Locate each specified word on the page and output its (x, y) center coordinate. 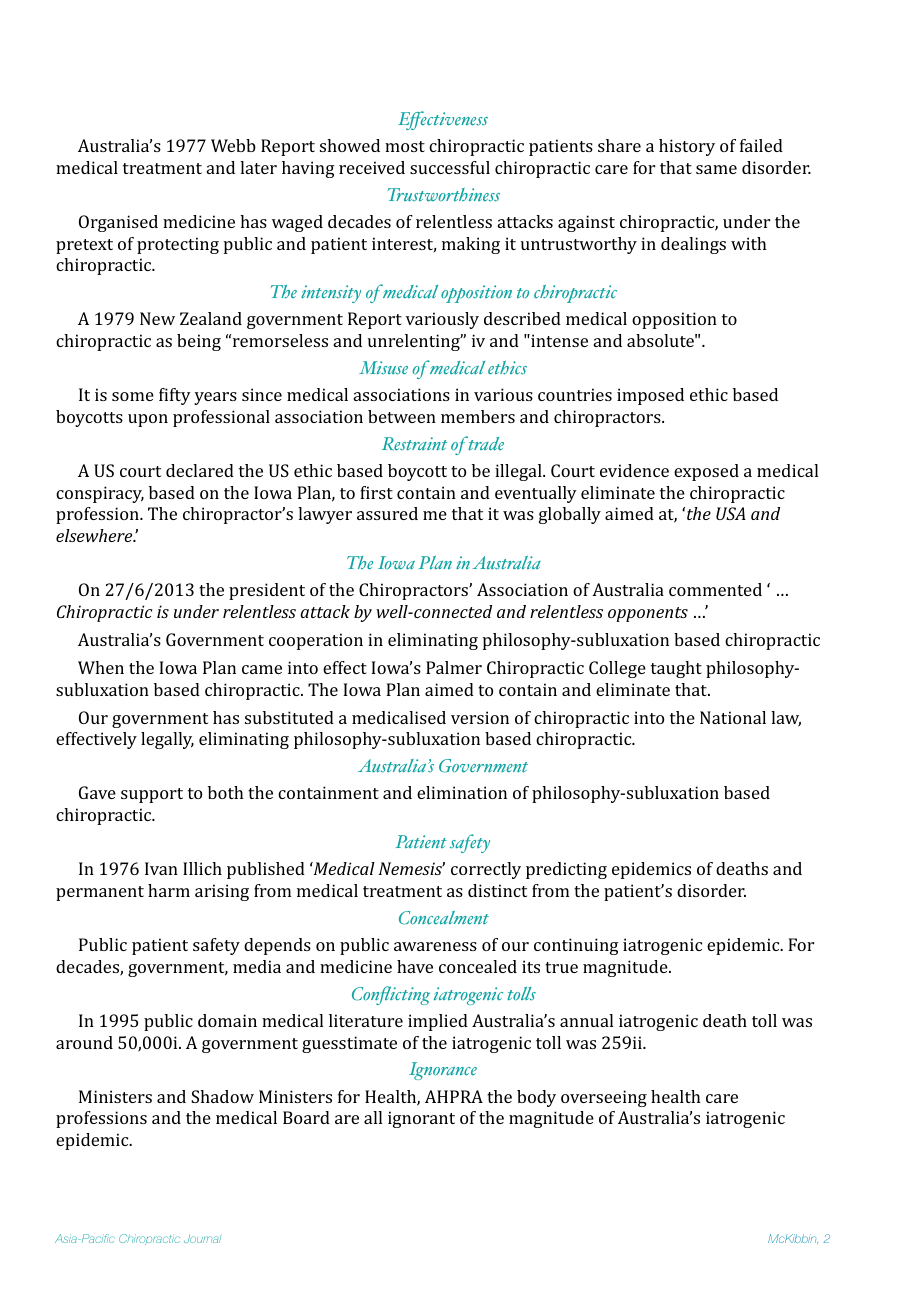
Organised (118, 223)
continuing (576, 946)
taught (676, 669)
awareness (435, 946)
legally (167, 740)
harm (169, 890)
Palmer (454, 667)
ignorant (421, 1119)
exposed (706, 472)
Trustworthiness (444, 195)
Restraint (414, 444)
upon (148, 420)
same (716, 169)
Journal (202, 1238)
